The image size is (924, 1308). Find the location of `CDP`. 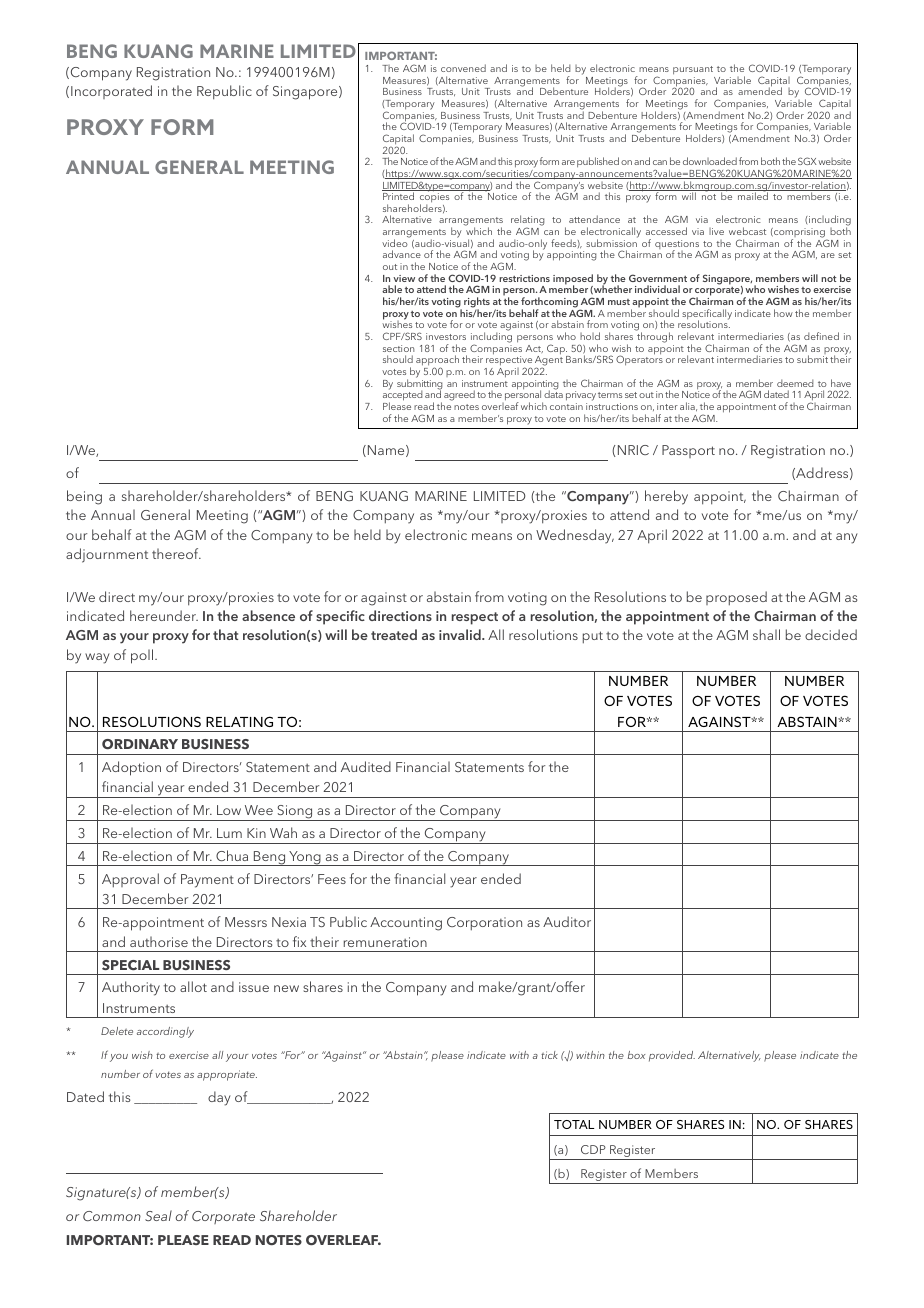

CDP is located at coordinates (593, 1149).
